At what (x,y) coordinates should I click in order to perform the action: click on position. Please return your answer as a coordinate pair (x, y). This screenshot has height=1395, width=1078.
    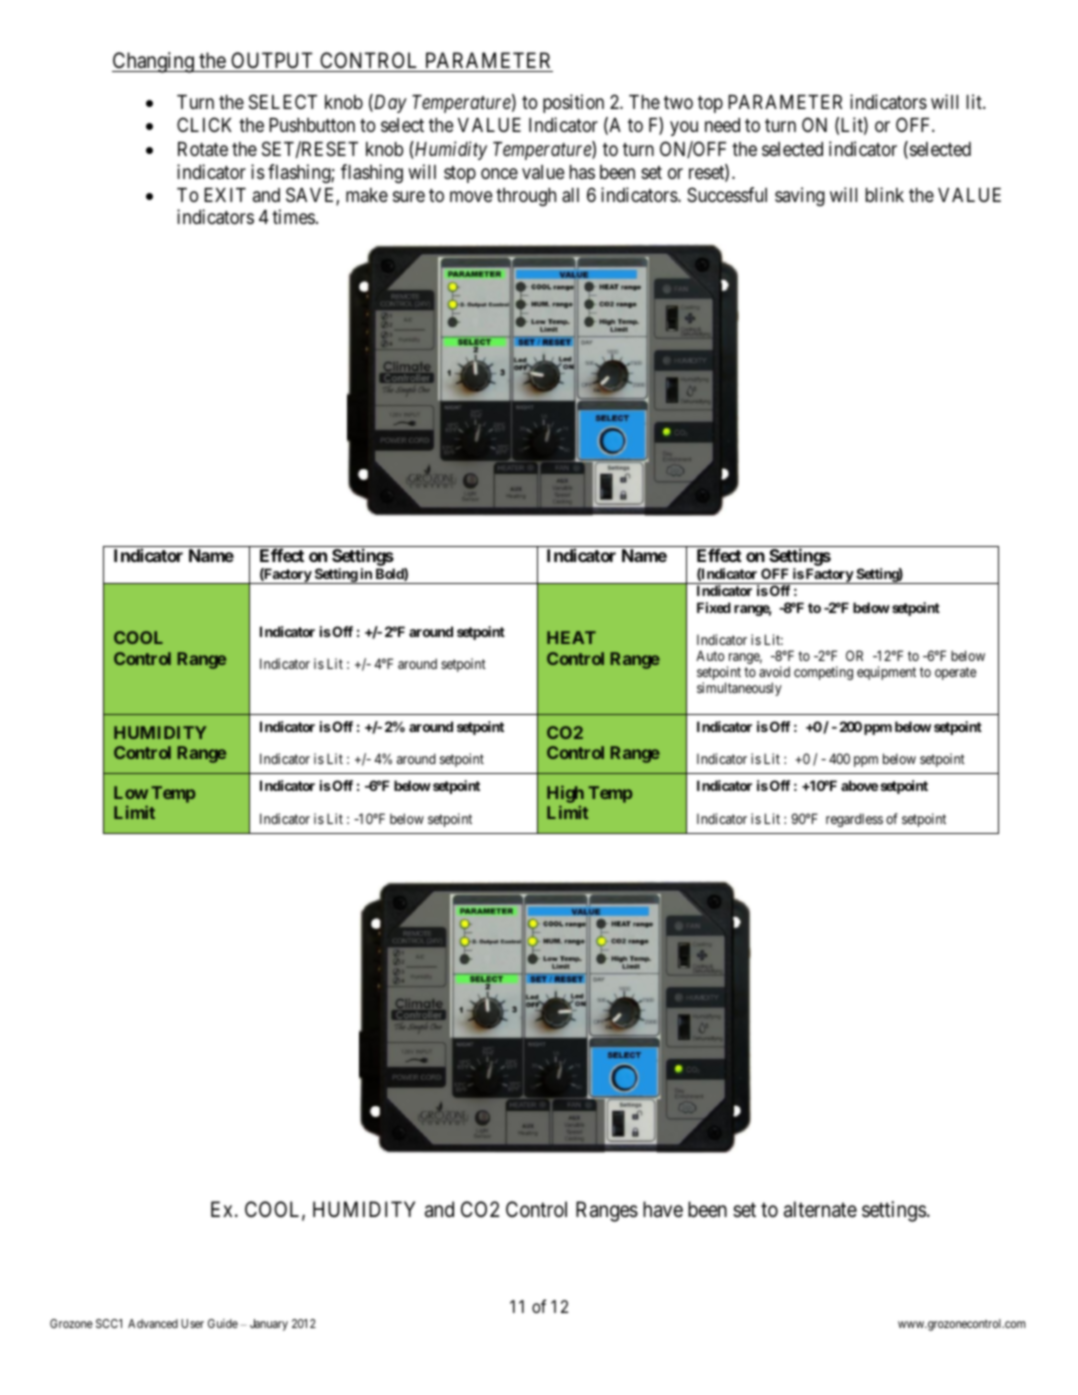
    Looking at the image, I should click on (573, 103).
